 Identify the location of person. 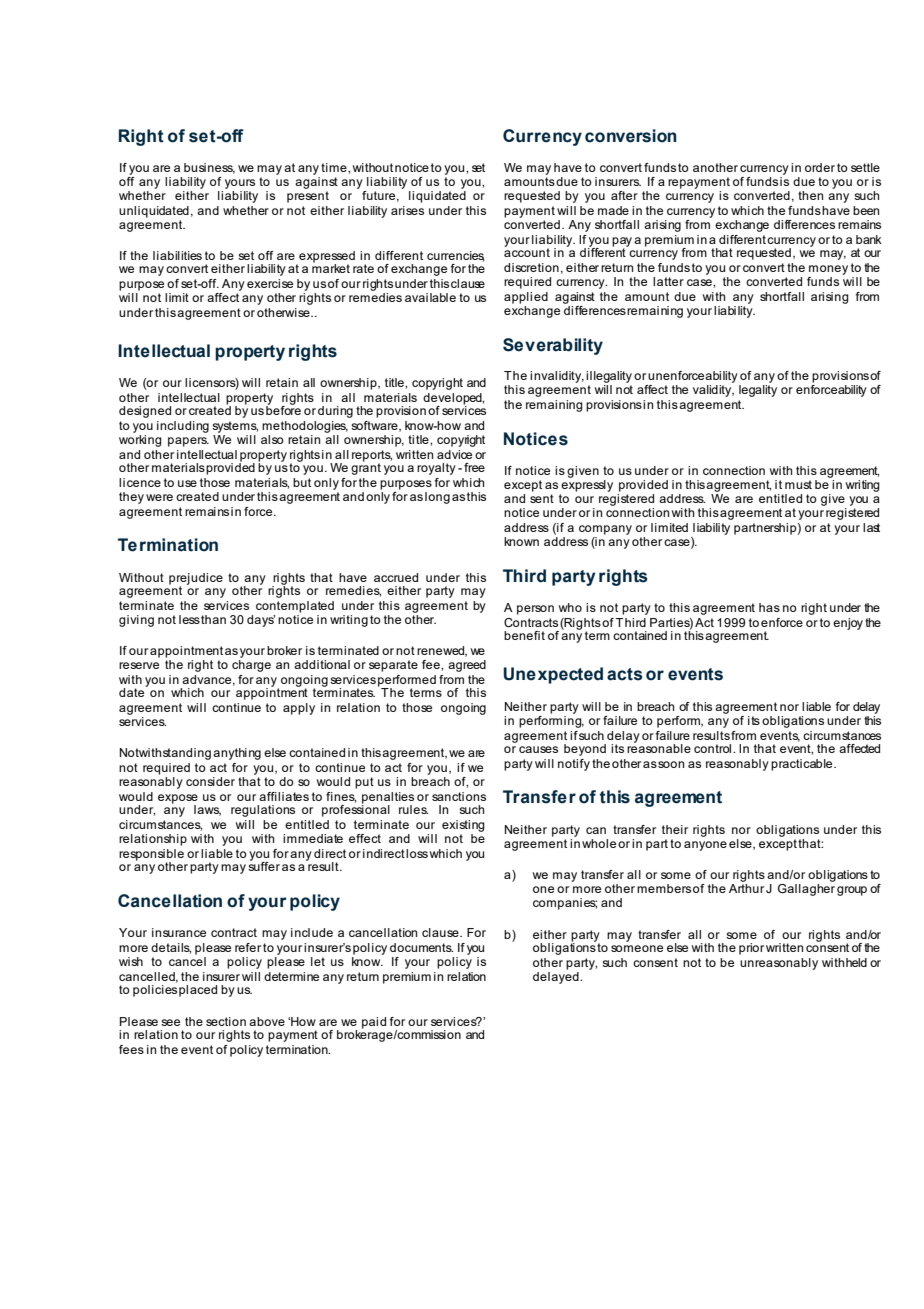
(535, 610).
